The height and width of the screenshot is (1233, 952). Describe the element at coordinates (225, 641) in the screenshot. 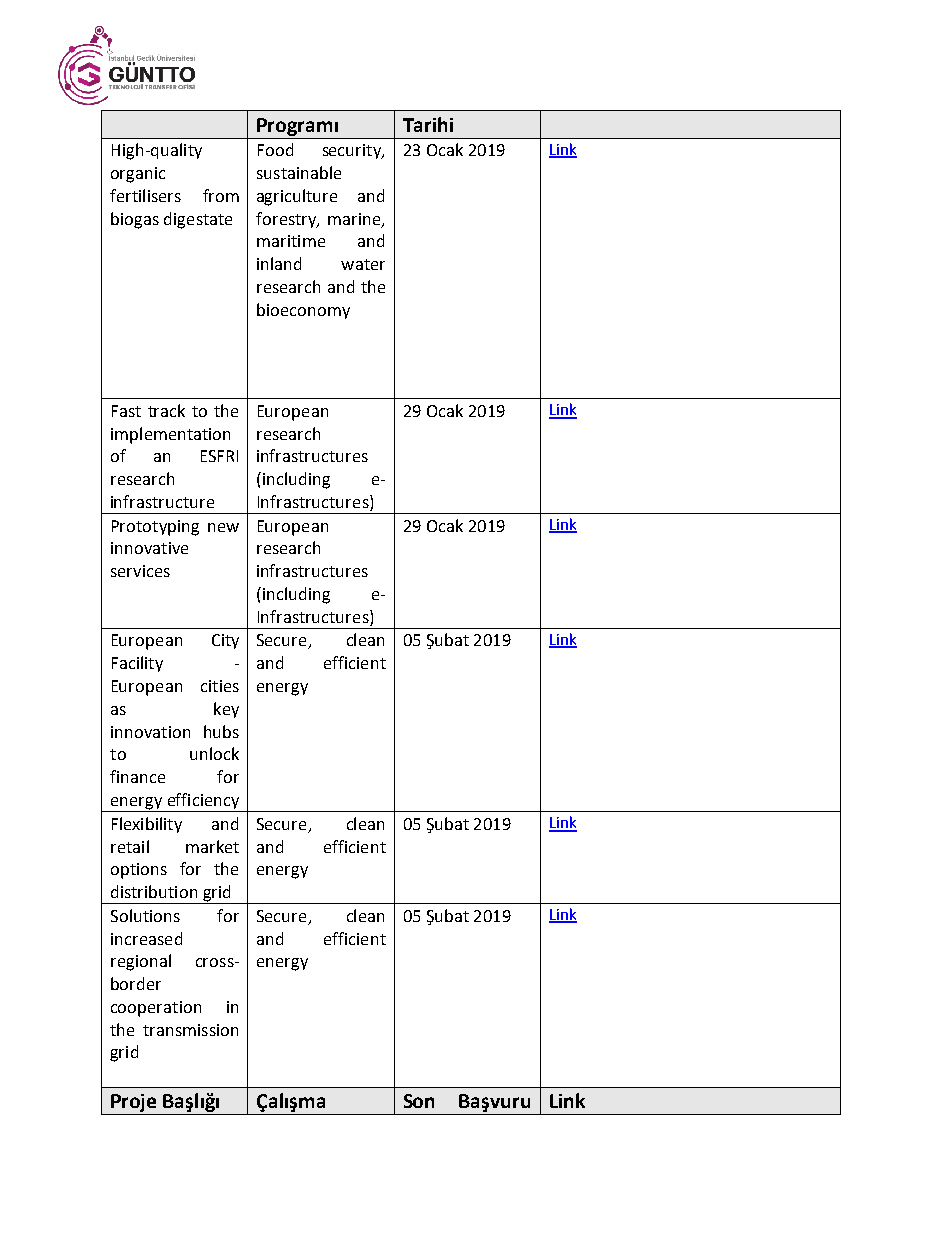

I see `City` at that location.
